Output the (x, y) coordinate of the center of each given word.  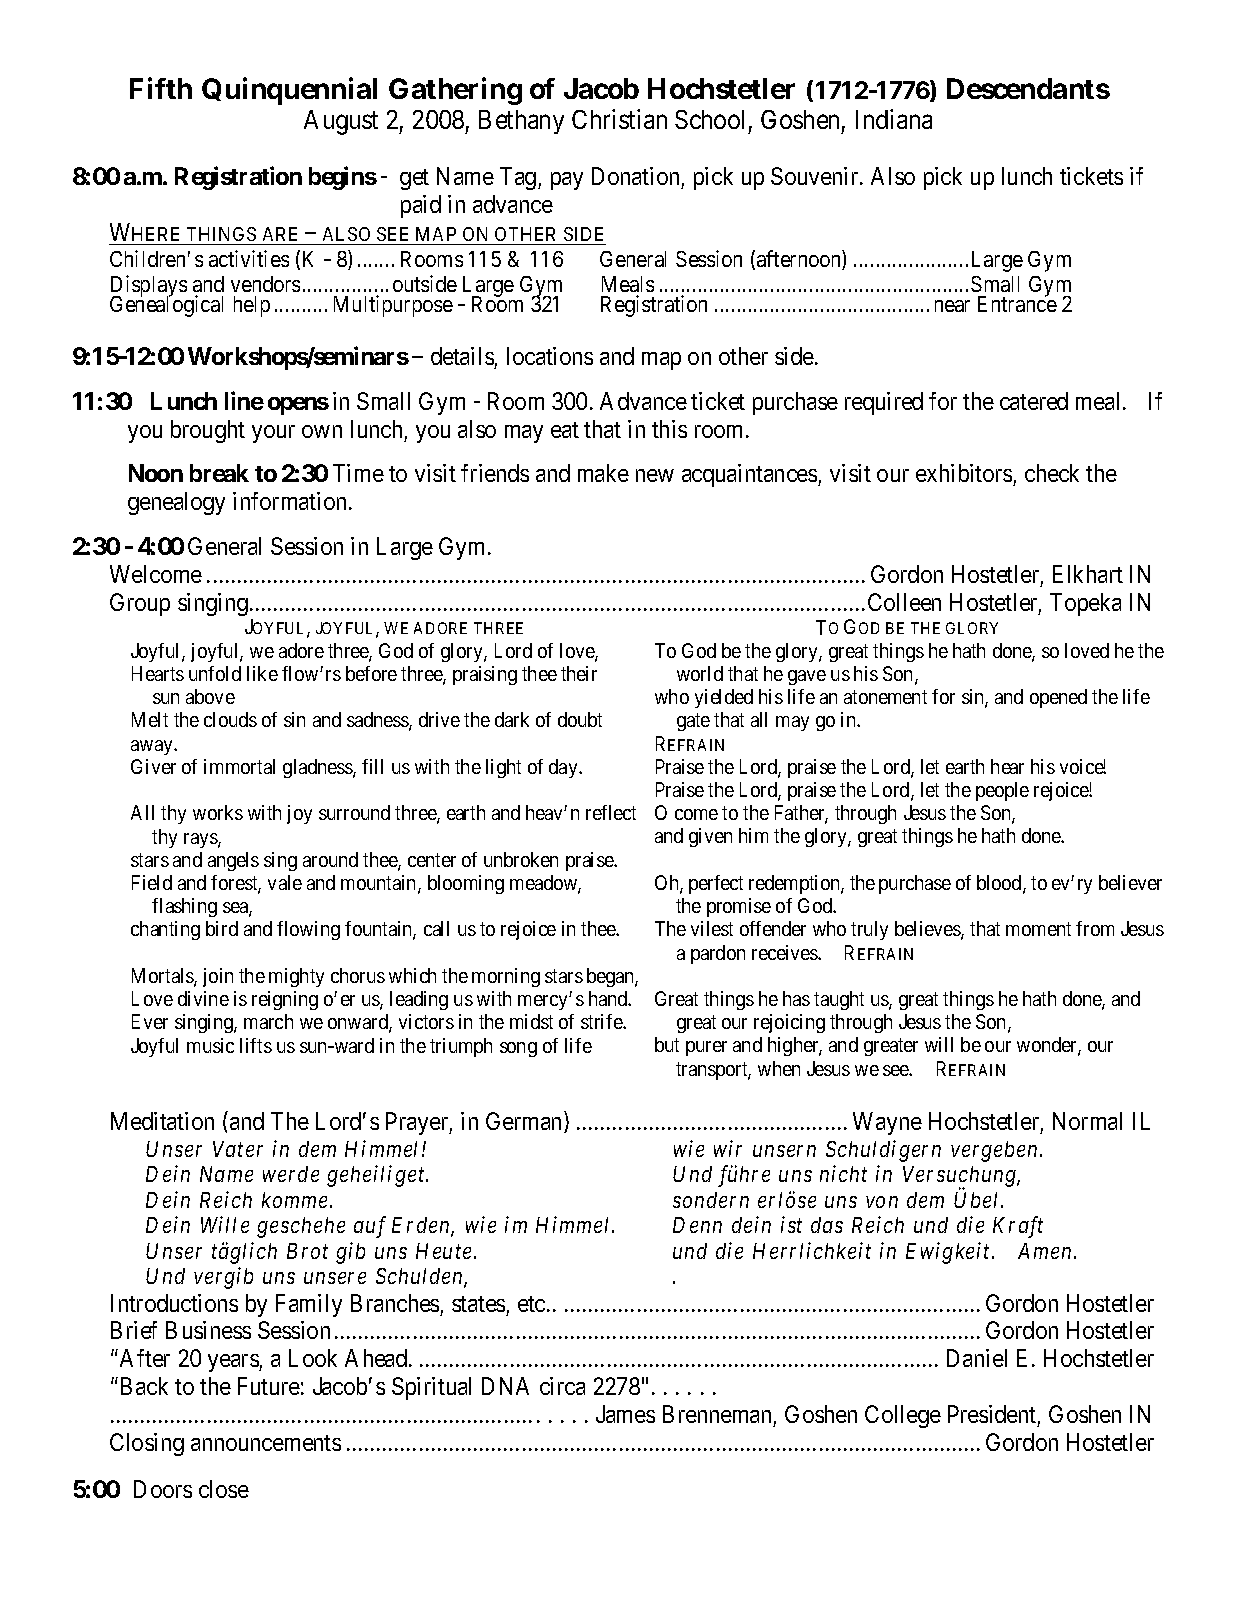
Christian (619, 119)
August (341, 122)
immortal (239, 766)
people (1002, 791)
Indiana (894, 119)
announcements (266, 1443)
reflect (611, 812)
